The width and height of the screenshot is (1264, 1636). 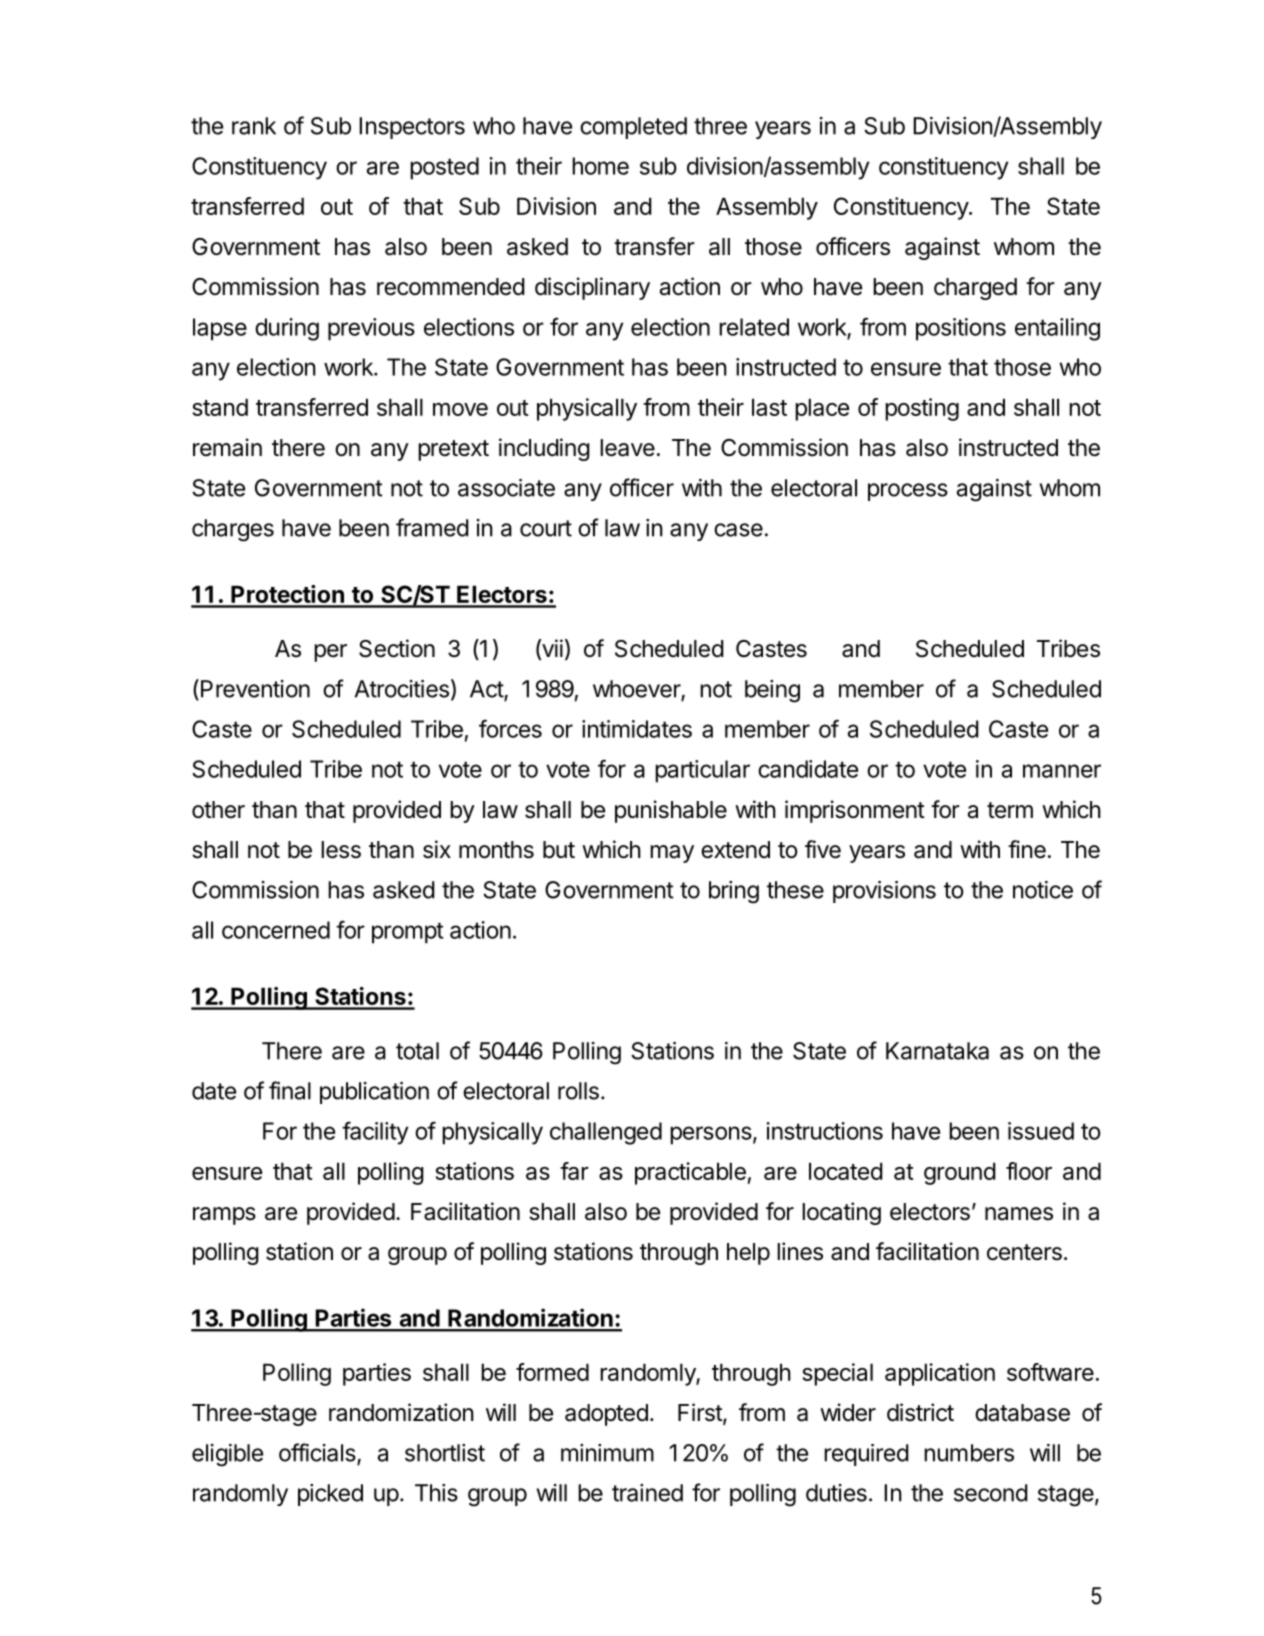 I want to click on punishable, so click(x=671, y=811).
